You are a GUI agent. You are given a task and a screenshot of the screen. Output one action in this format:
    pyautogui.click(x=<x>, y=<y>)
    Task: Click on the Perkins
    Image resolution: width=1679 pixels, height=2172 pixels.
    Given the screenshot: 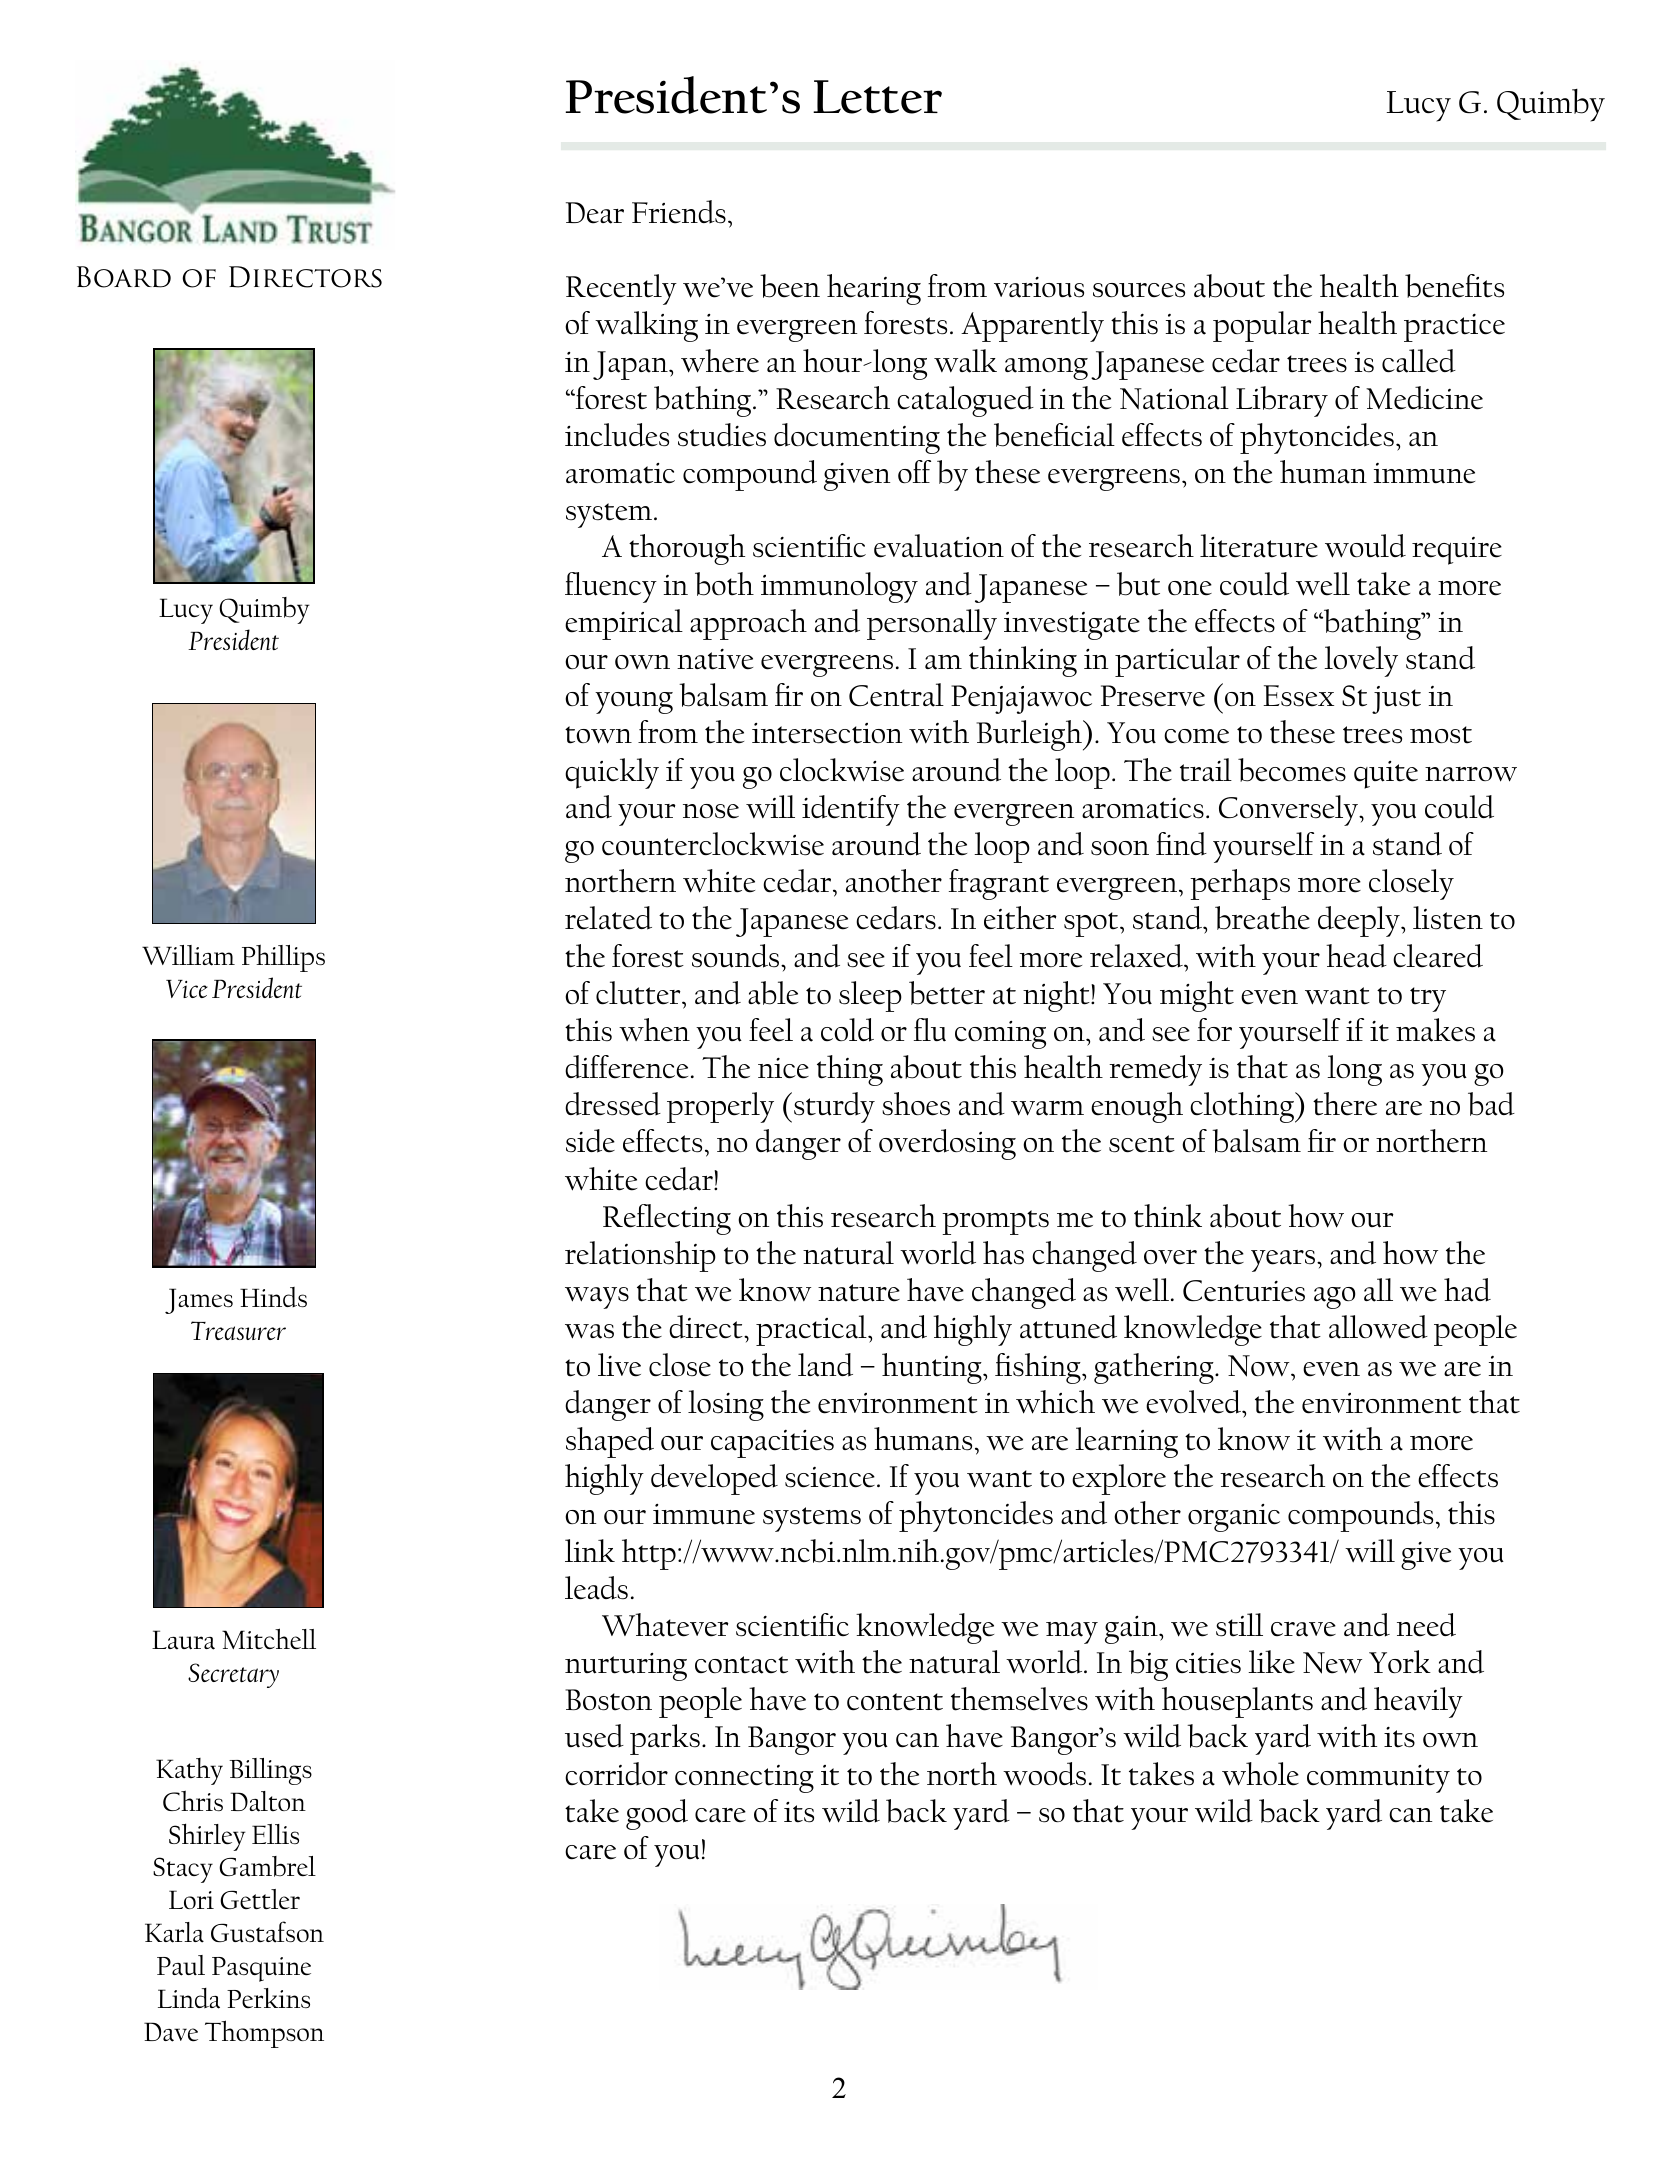 What is the action you would take?
    pyautogui.click(x=268, y=1998)
